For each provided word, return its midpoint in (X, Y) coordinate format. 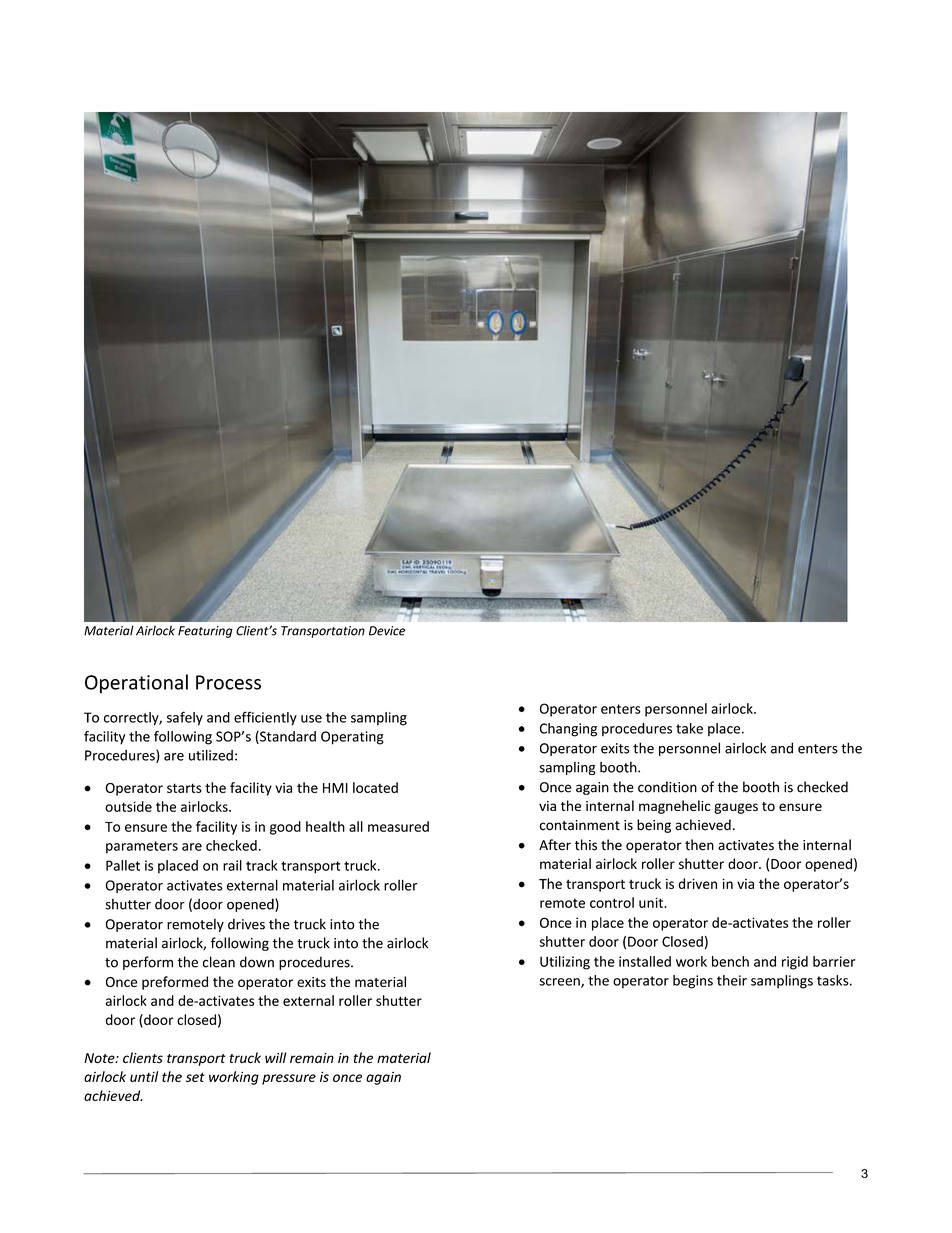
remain (312, 1058)
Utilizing (565, 963)
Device (387, 631)
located (375, 787)
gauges (736, 808)
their (732, 980)
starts (184, 788)
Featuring (205, 632)
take (689, 728)
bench (730, 961)
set (195, 1077)
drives (246, 924)
